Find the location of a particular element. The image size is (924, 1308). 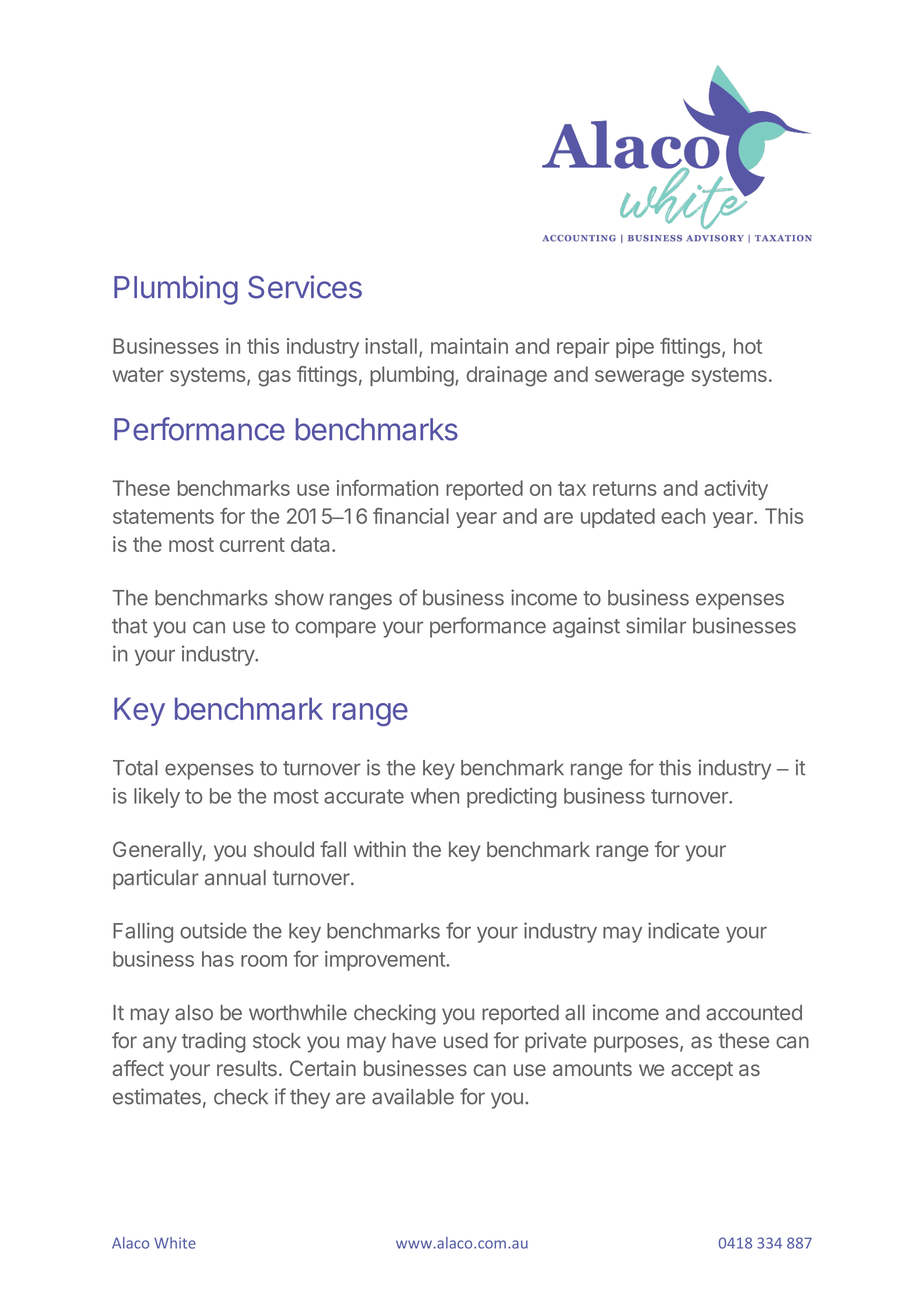

water is located at coordinates (138, 374).
